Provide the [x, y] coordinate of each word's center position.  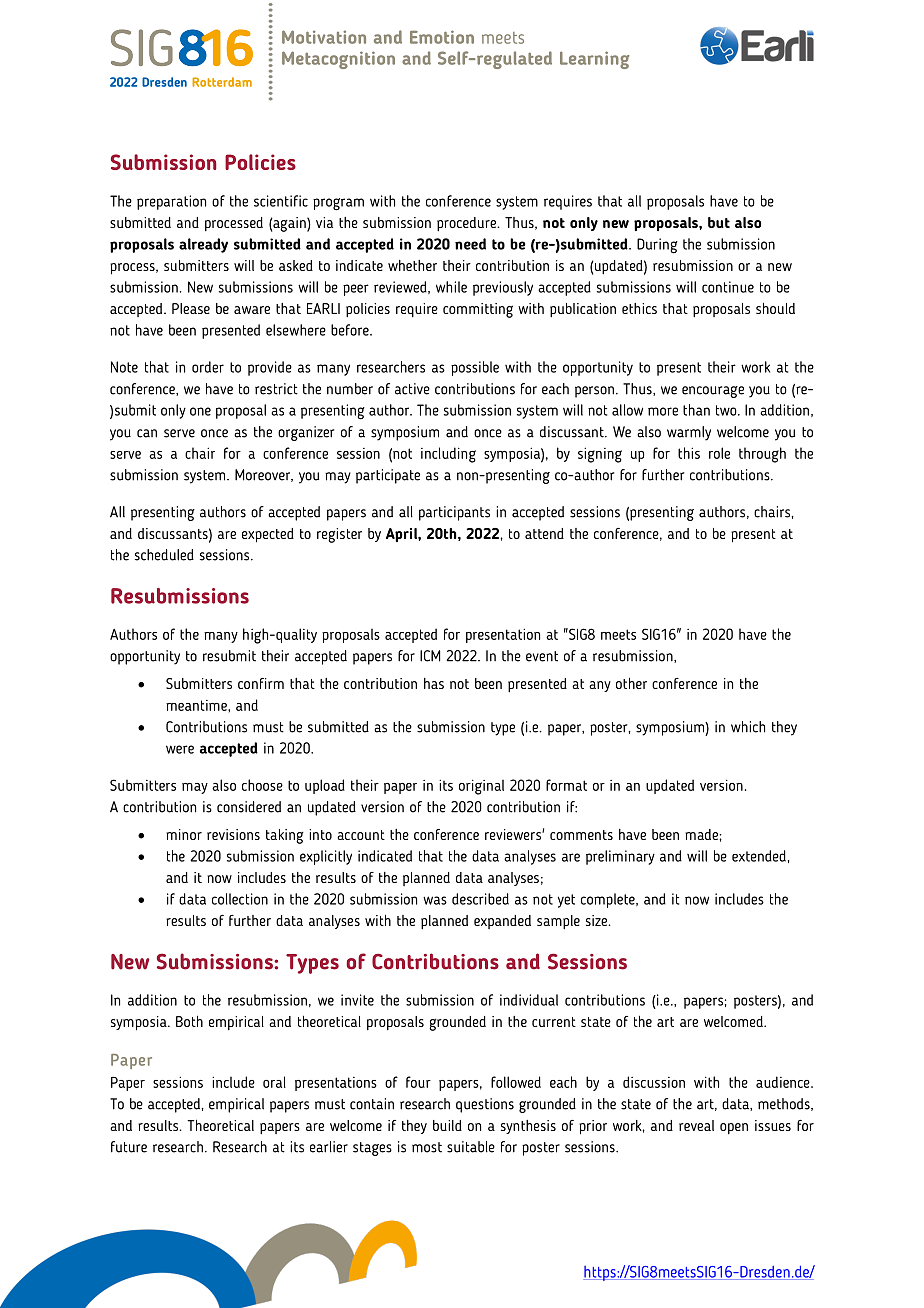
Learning [594, 60]
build [447, 1125]
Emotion [442, 37]
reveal [696, 1125]
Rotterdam [222, 82]
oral [274, 1082]
